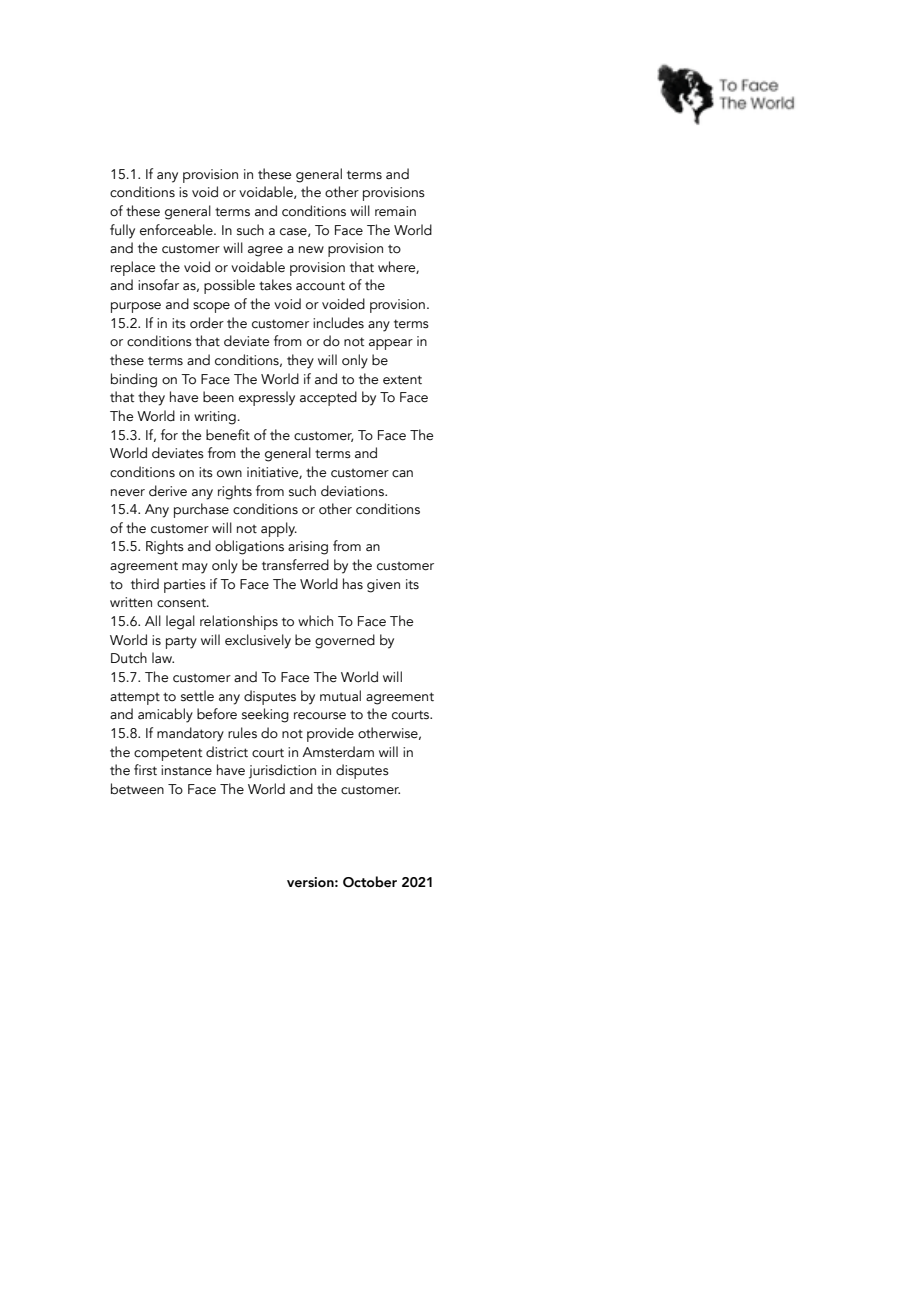  What do you see at coordinates (137, 789) in the image?
I see `between` at bounding box center [137, 789].
